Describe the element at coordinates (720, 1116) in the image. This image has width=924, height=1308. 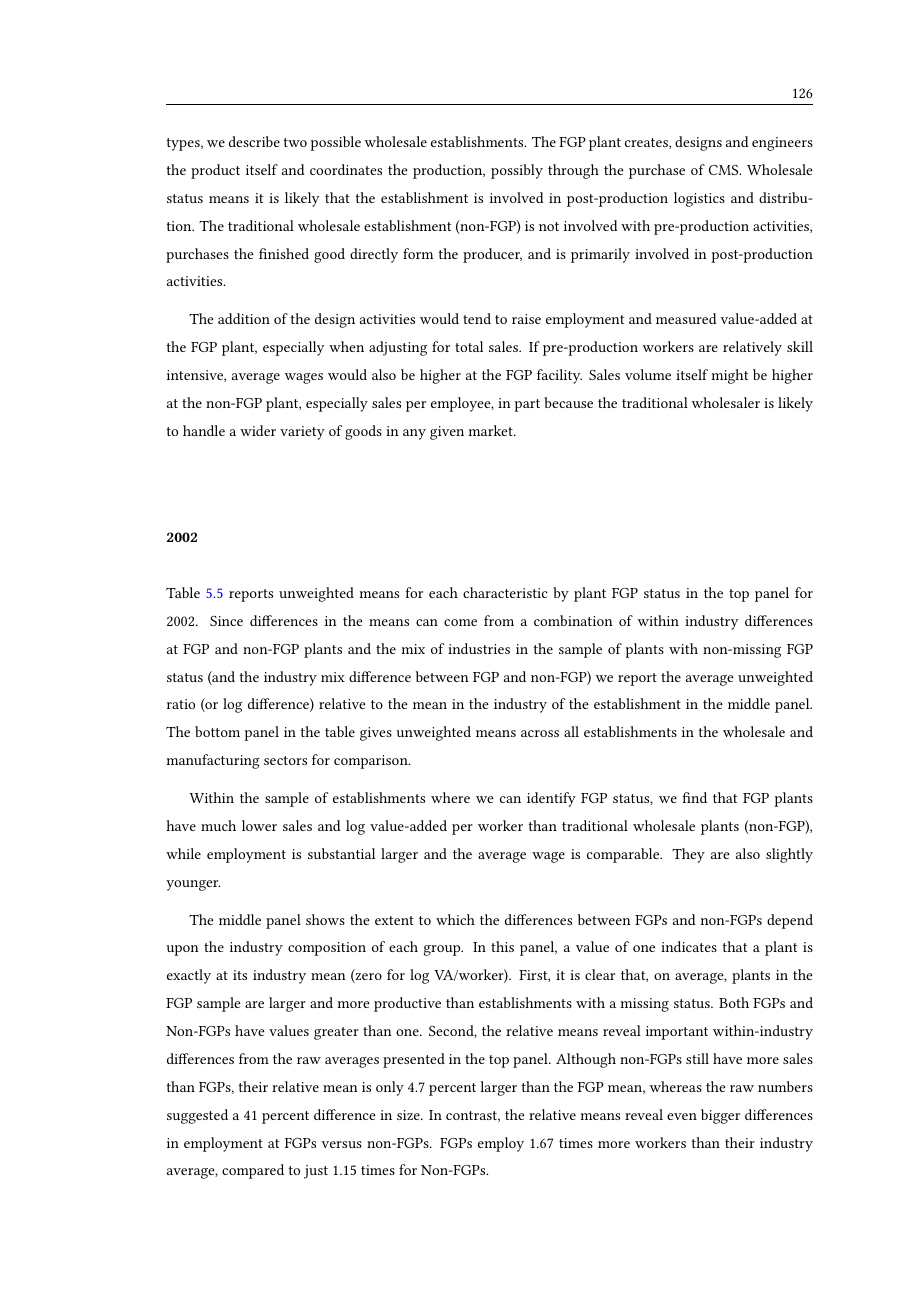
I see `bigger` at that location.
